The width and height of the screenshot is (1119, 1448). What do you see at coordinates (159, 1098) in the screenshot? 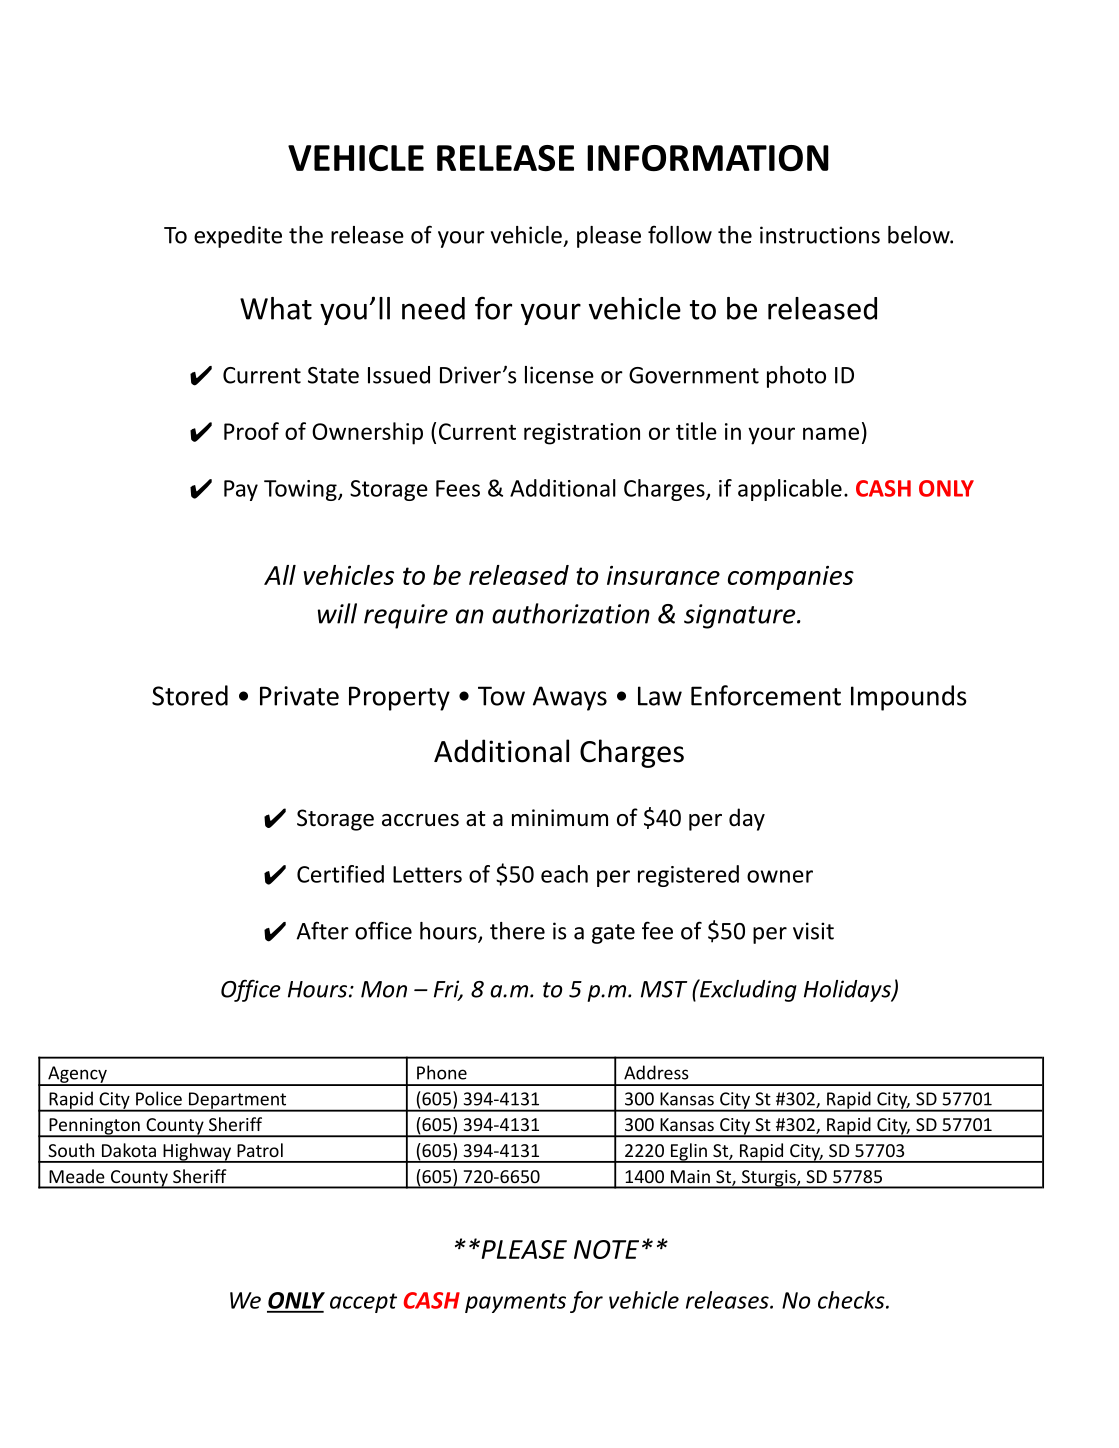
I see `Police` at bounding box center [159, 1098].
